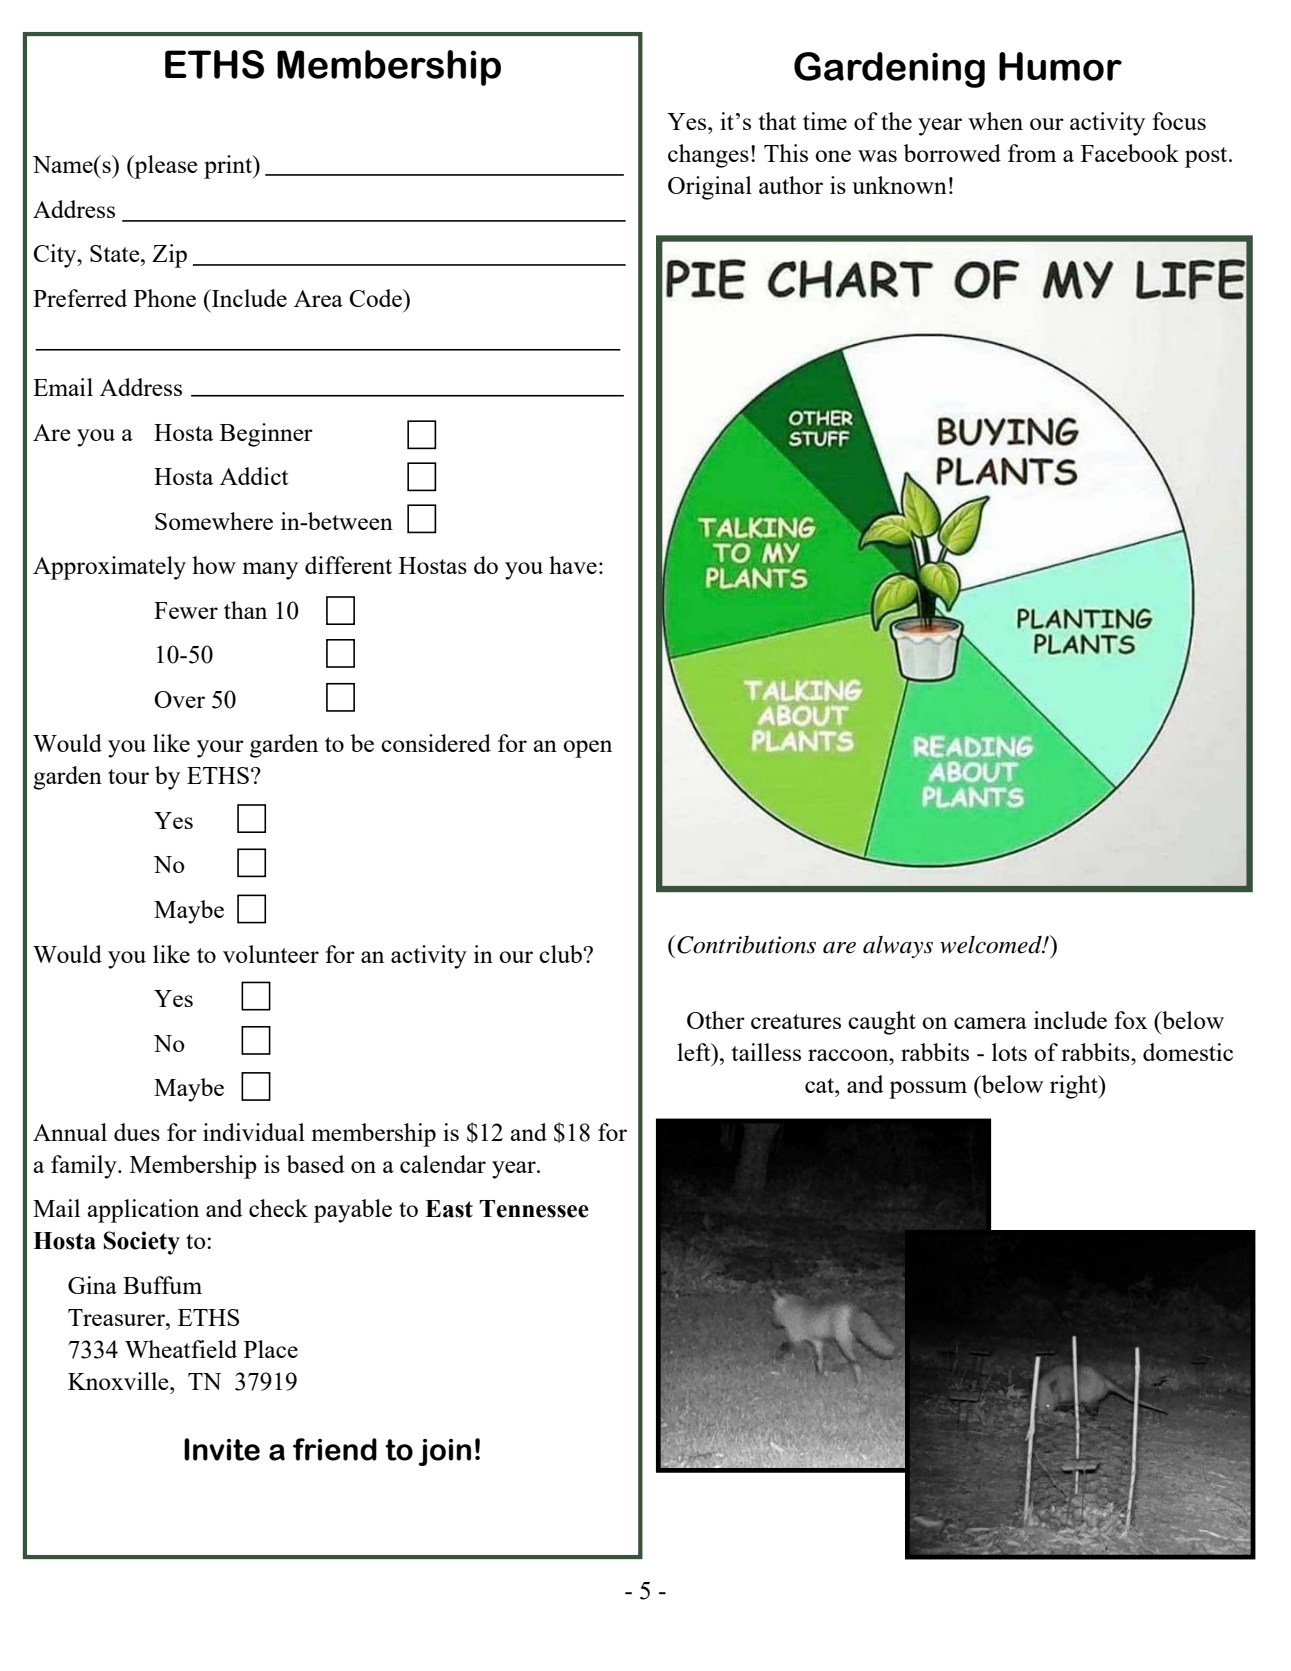 The height and width of the screenshot is (1671, 1291). I want to click on unknown, so click(899, 185).
